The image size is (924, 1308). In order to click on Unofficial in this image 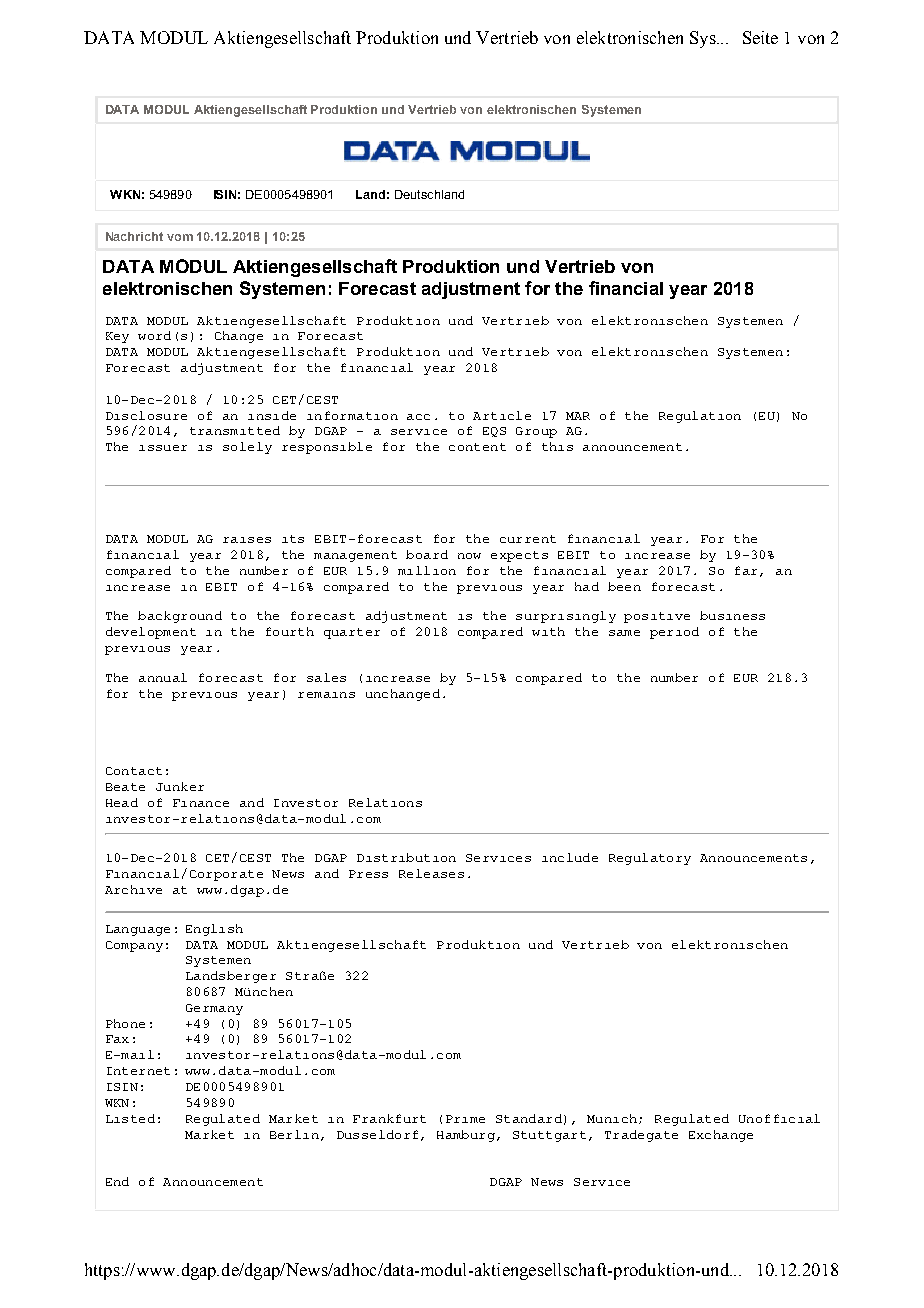, I will do `click(779, 1118)`.
